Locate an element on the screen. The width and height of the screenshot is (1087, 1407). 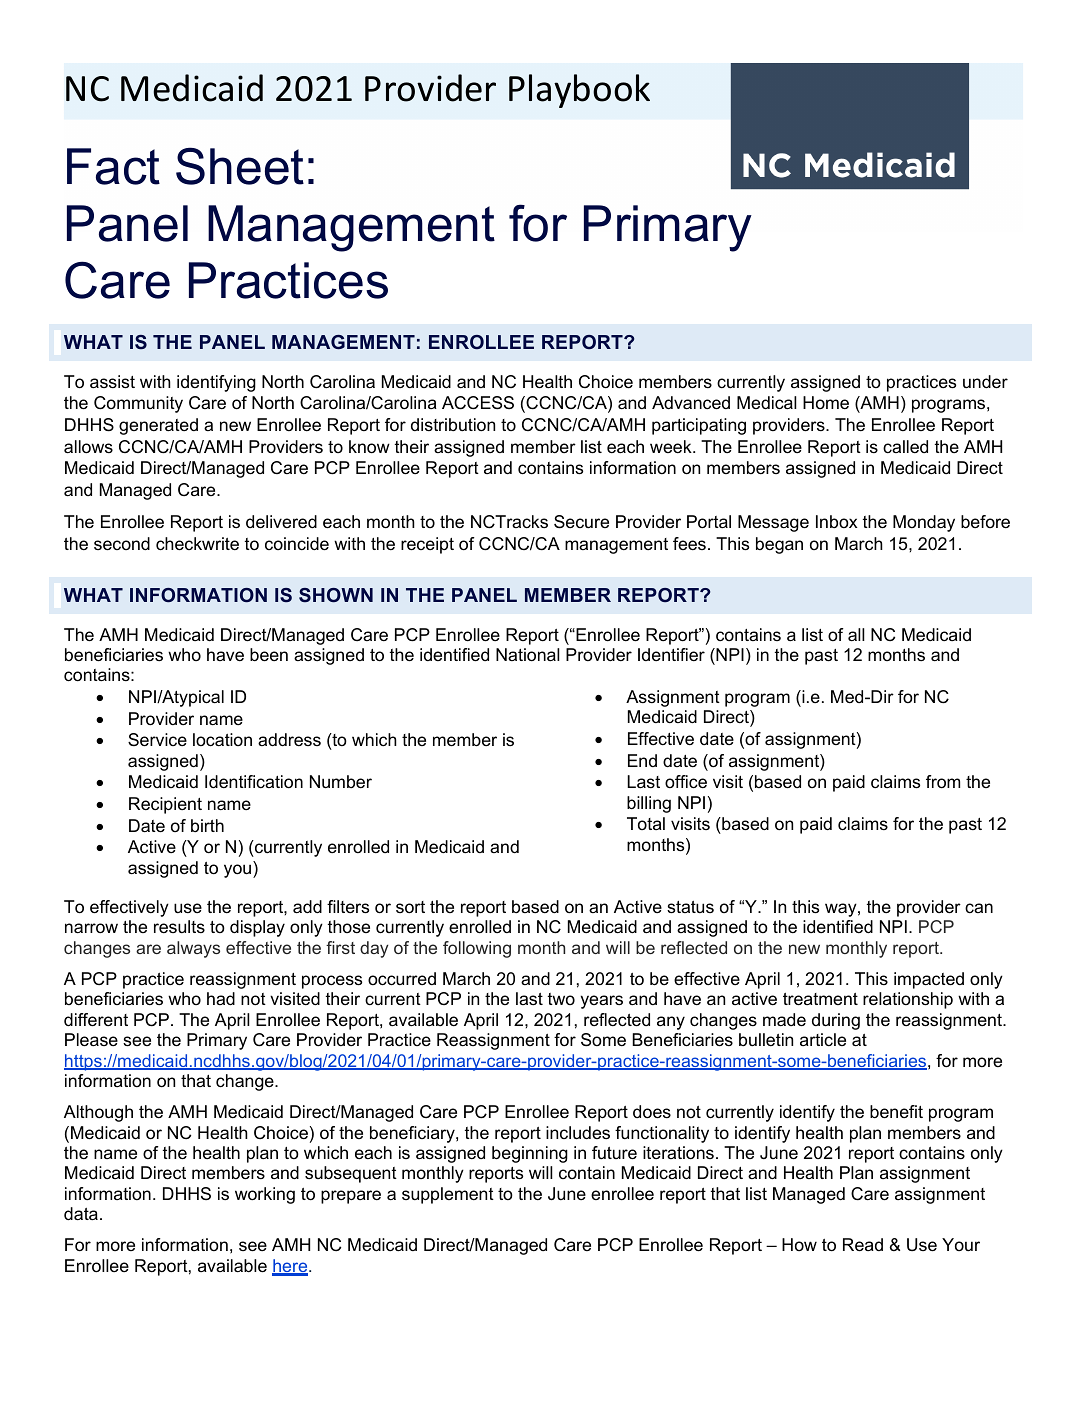
birth is located at coordinates (207, 825).
